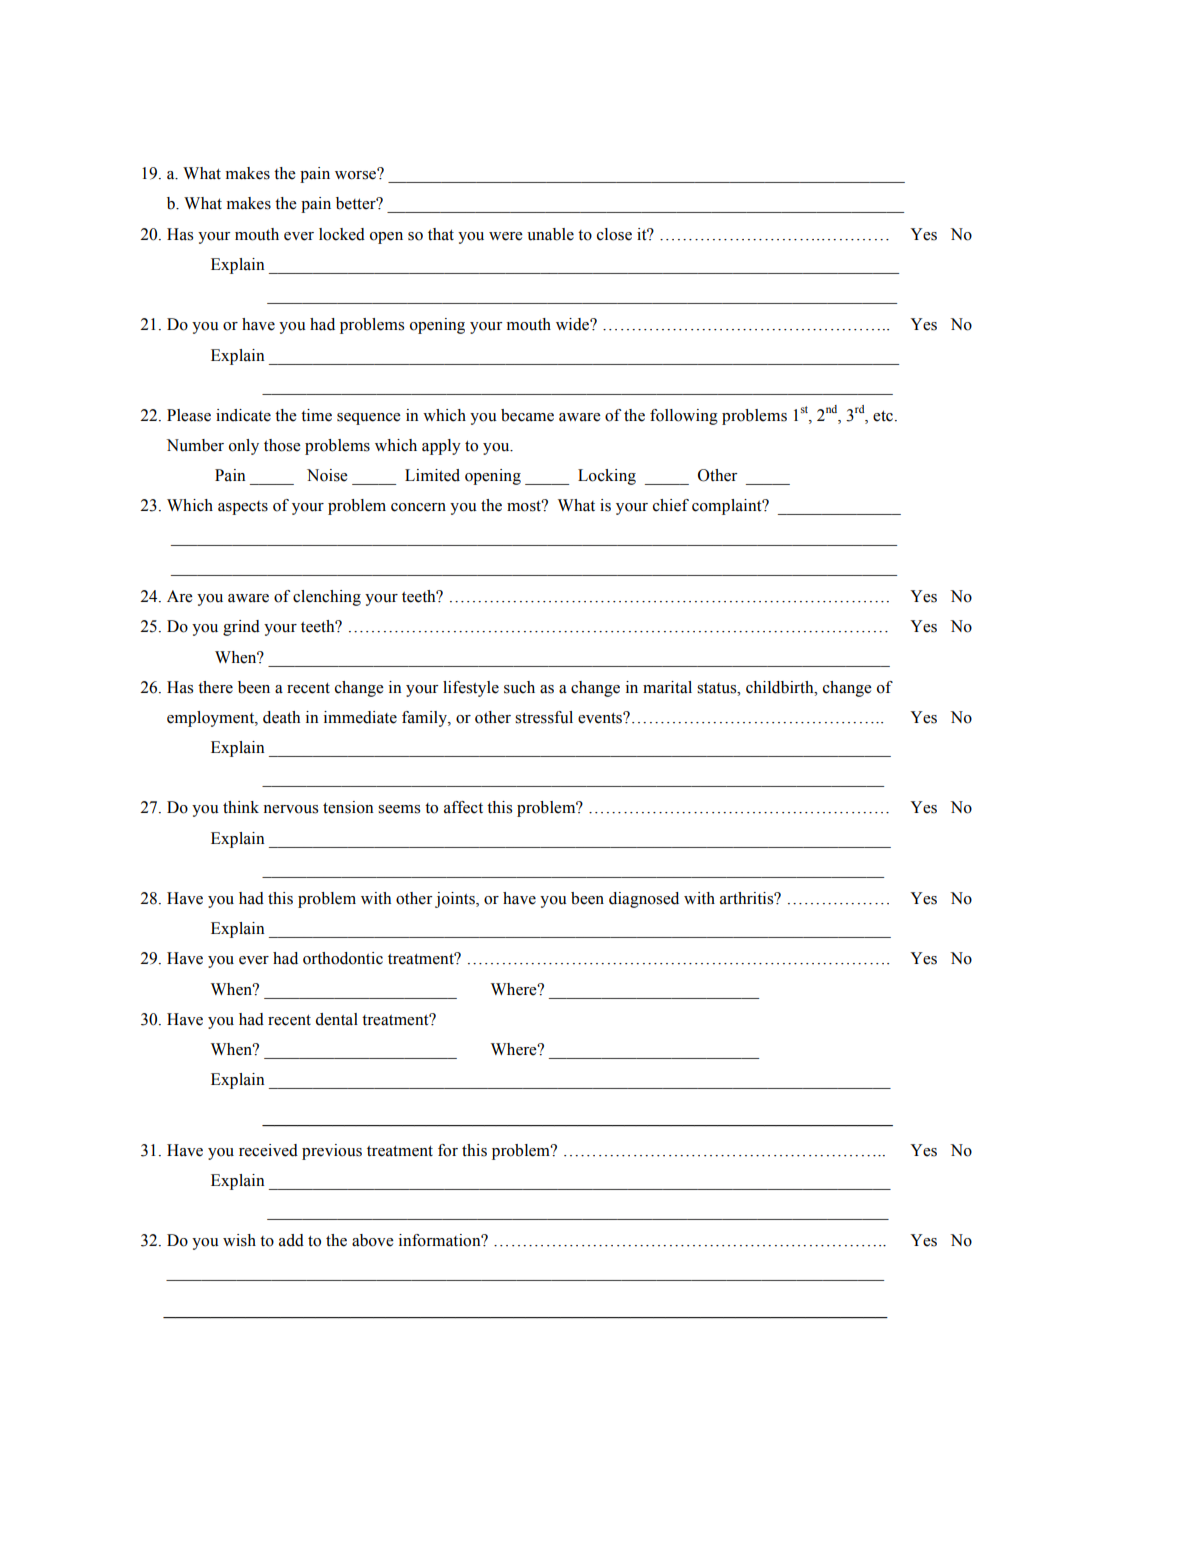 The image size is (1190, 1541). I want to click on add, so click(291, 1240).
